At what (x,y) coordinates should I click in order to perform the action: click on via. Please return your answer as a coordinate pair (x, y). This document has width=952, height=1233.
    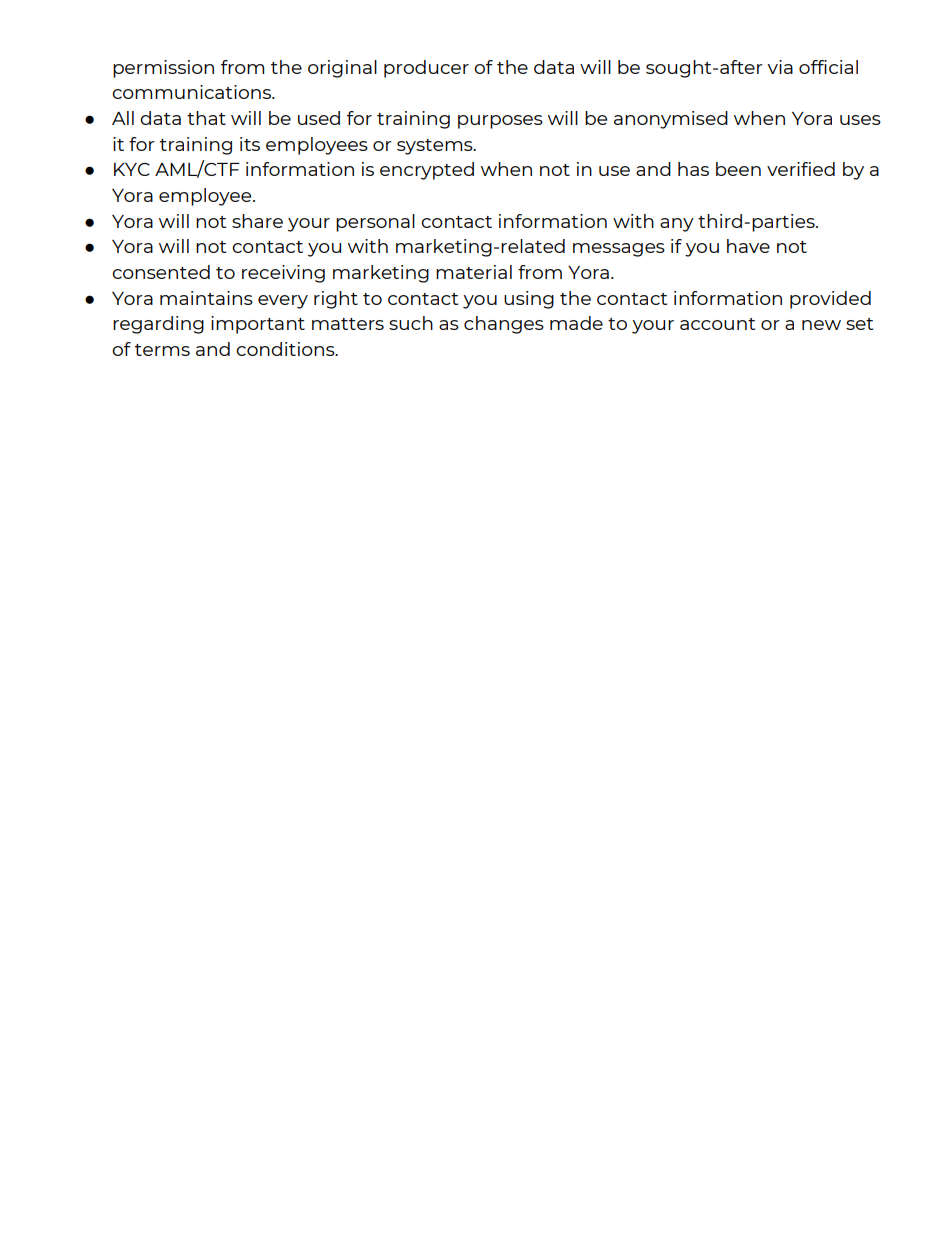
    Looking at the image, I should click on (780, 67).
